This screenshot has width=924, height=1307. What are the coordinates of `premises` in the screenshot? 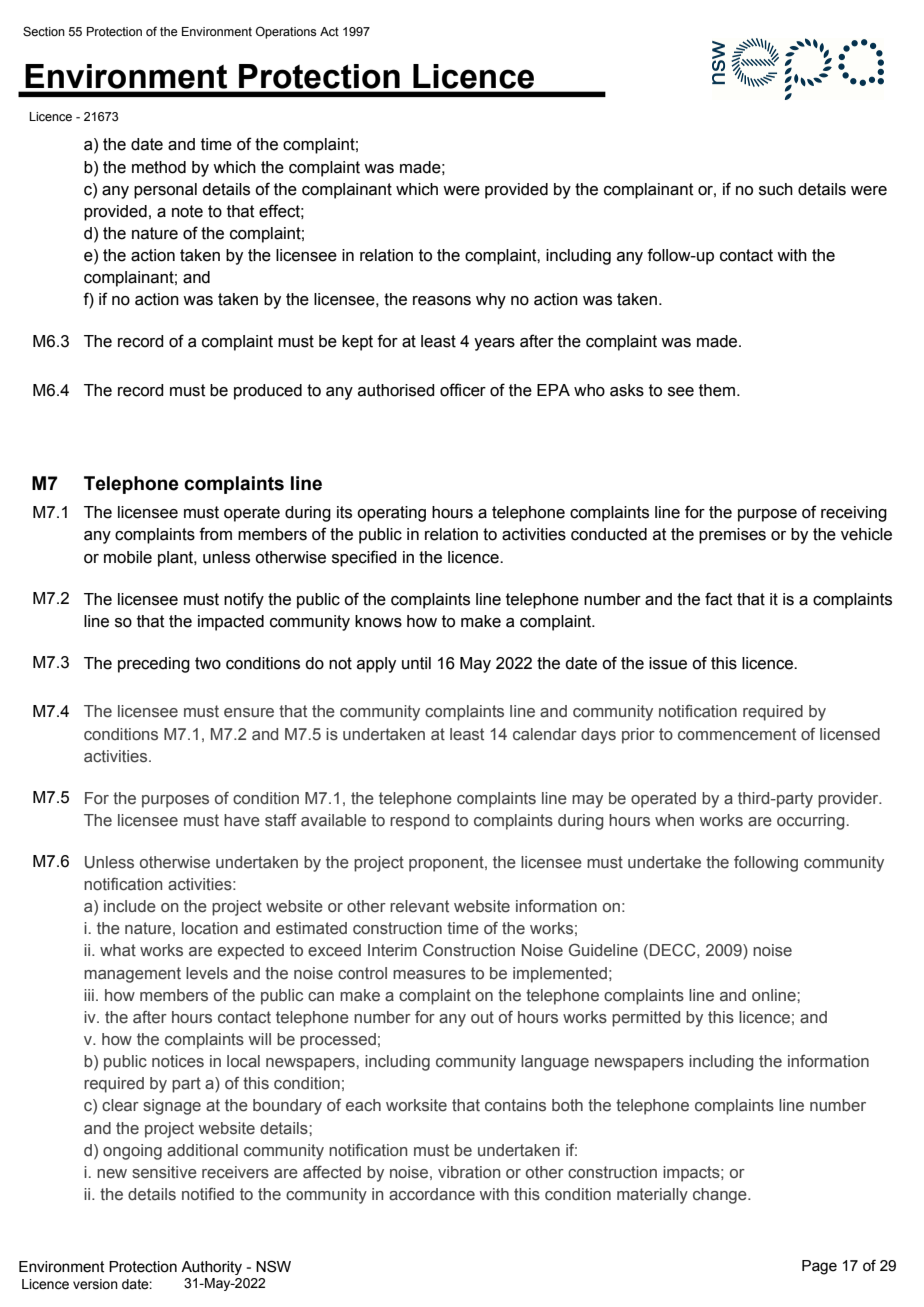 It's located at (732, 536).
